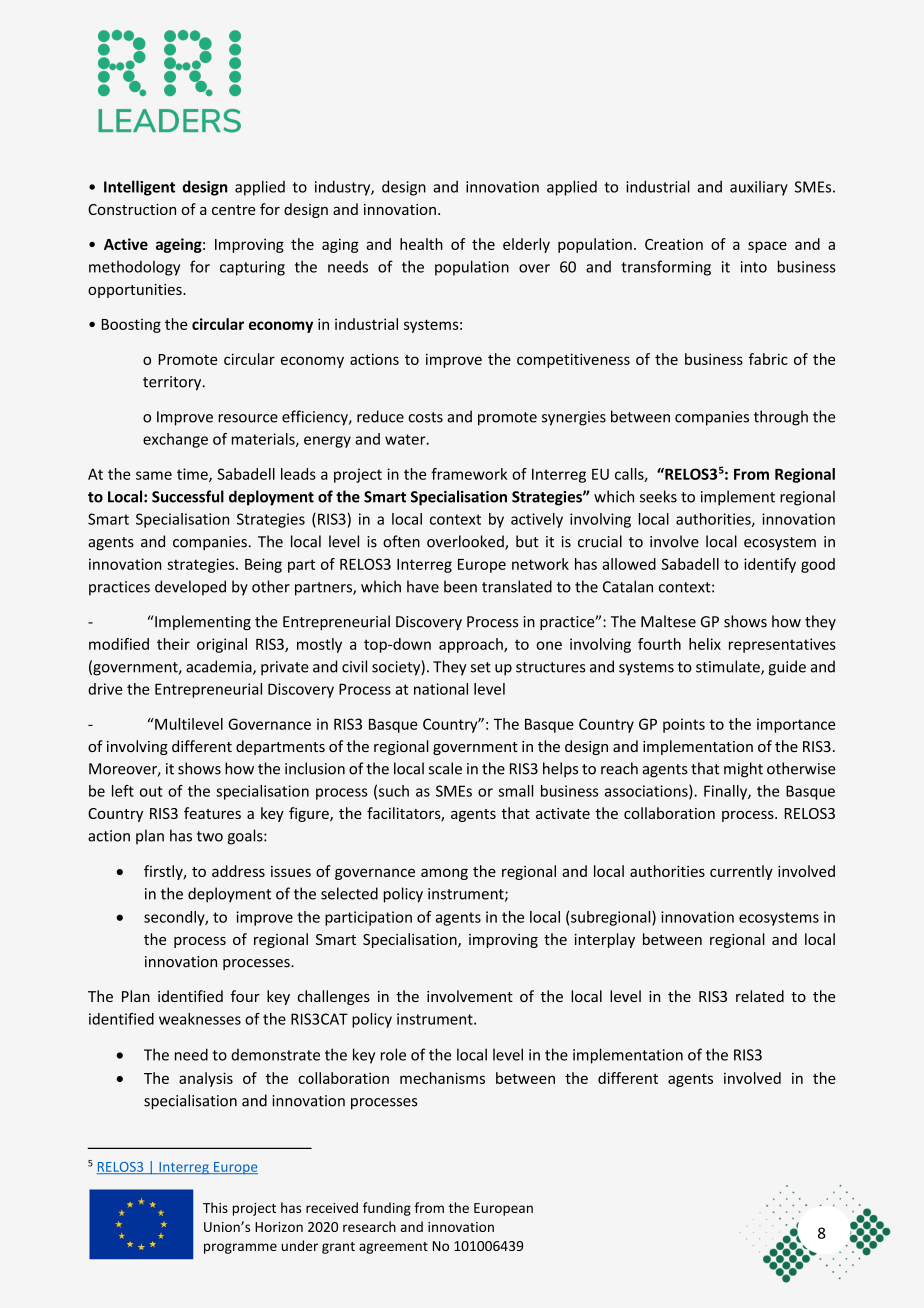 The image size is (924, 1308). Describe the element at coordinates (759, 188) in the page. I see `auxiliary` at that location.
